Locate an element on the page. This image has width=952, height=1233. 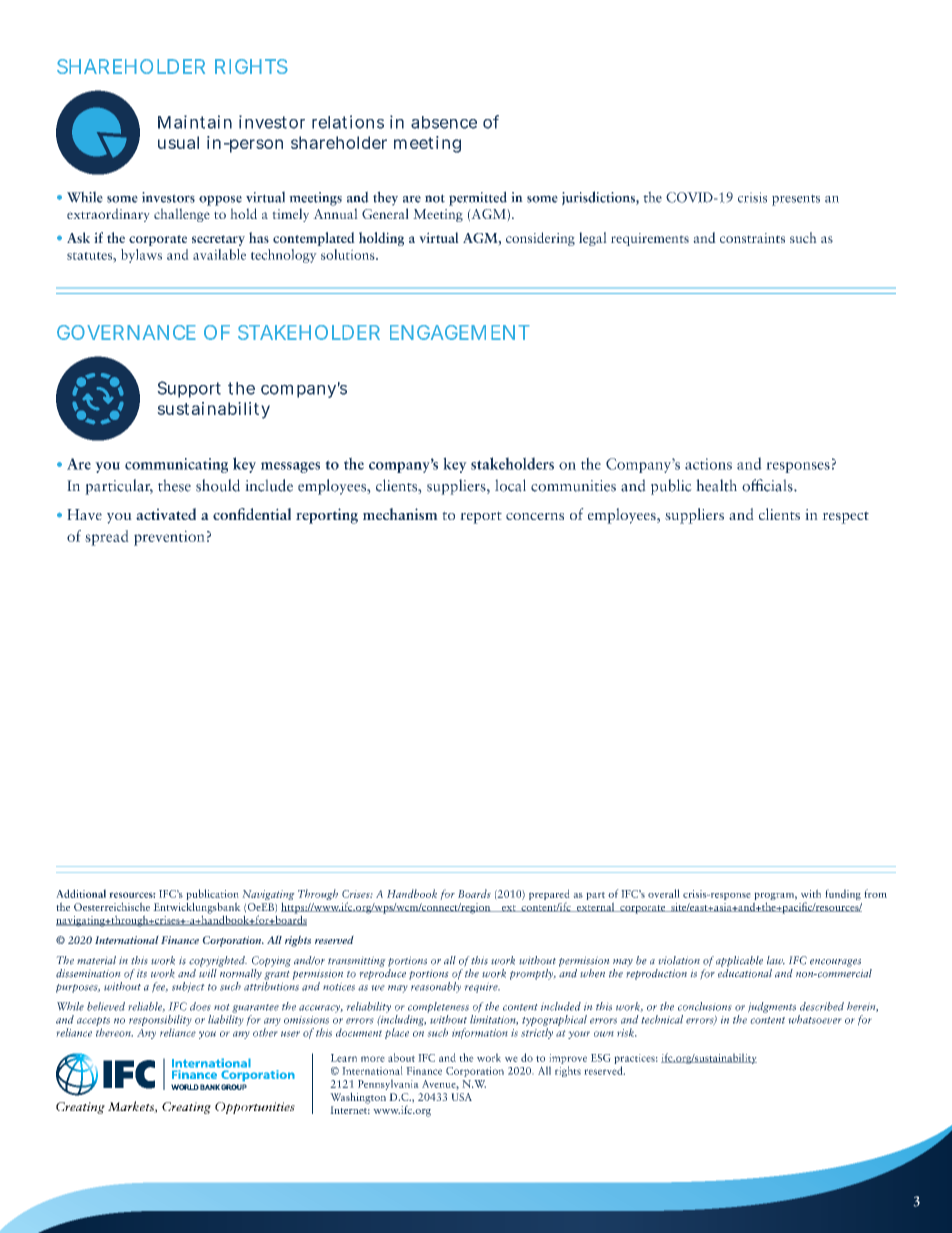
USA is located at coordinates (461, 1097).
